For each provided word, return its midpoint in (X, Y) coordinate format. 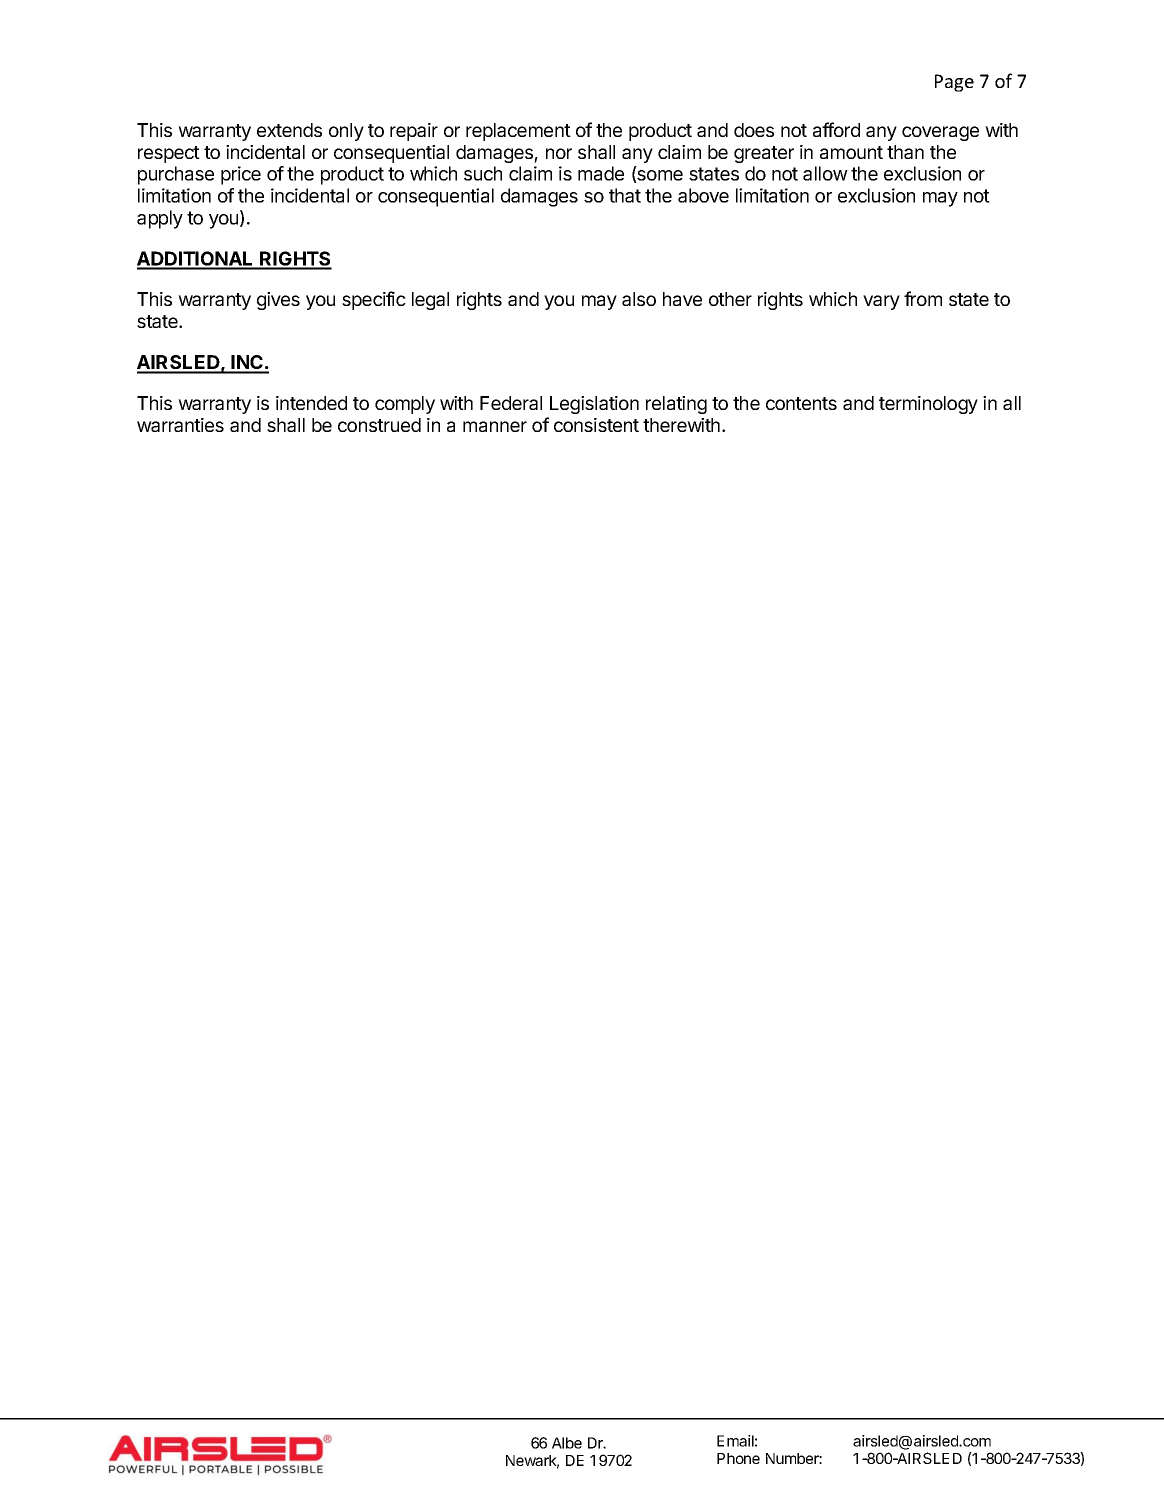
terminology (928, 405)
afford (836, 129)
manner (495, 426)
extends (289, 130)
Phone (738, 1458)
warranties (180, 425)
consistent (596, 425)
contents (801, 403)
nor (559, 153)
